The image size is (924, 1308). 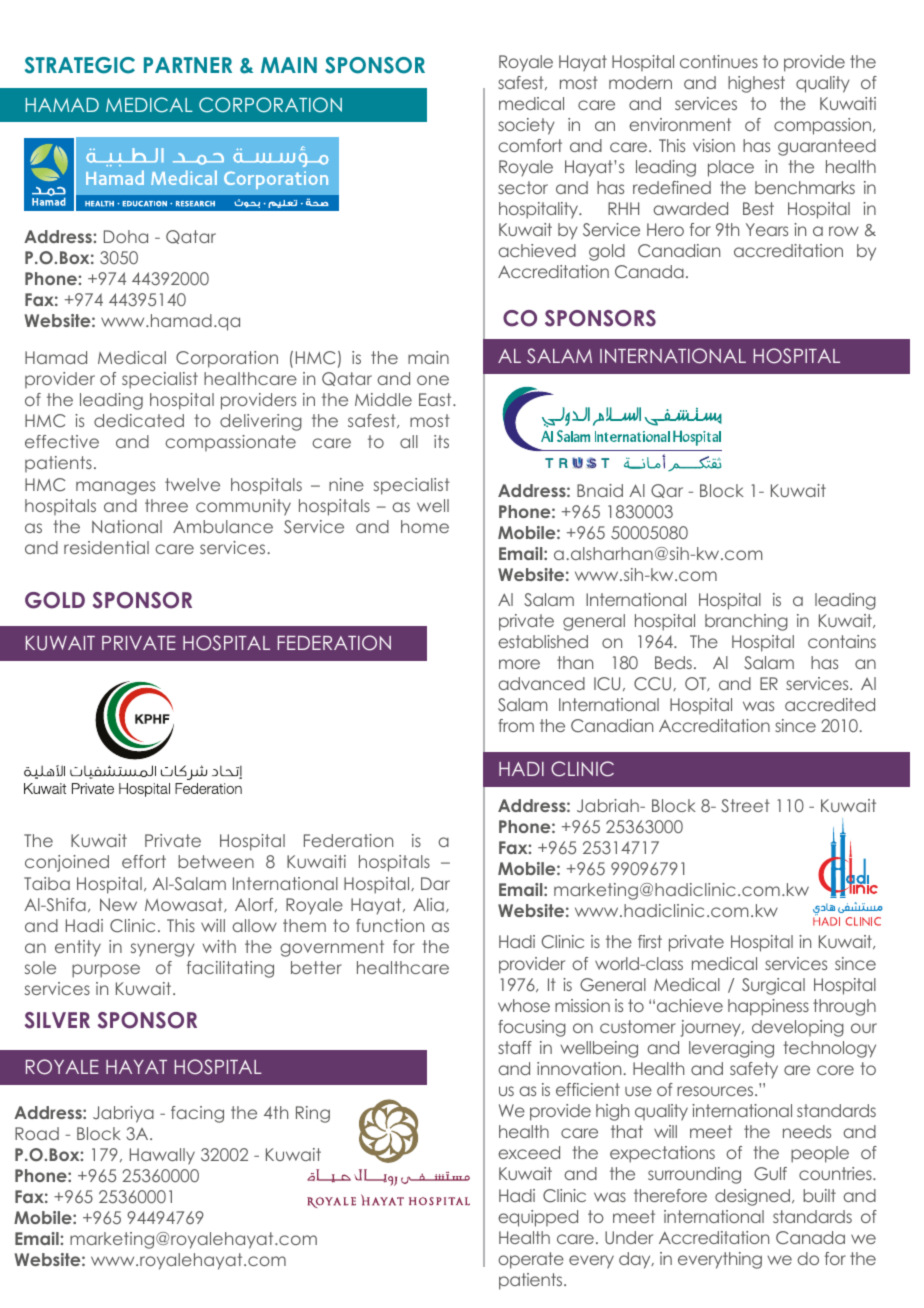 I want to click on first, so click(x=650, y=941).
